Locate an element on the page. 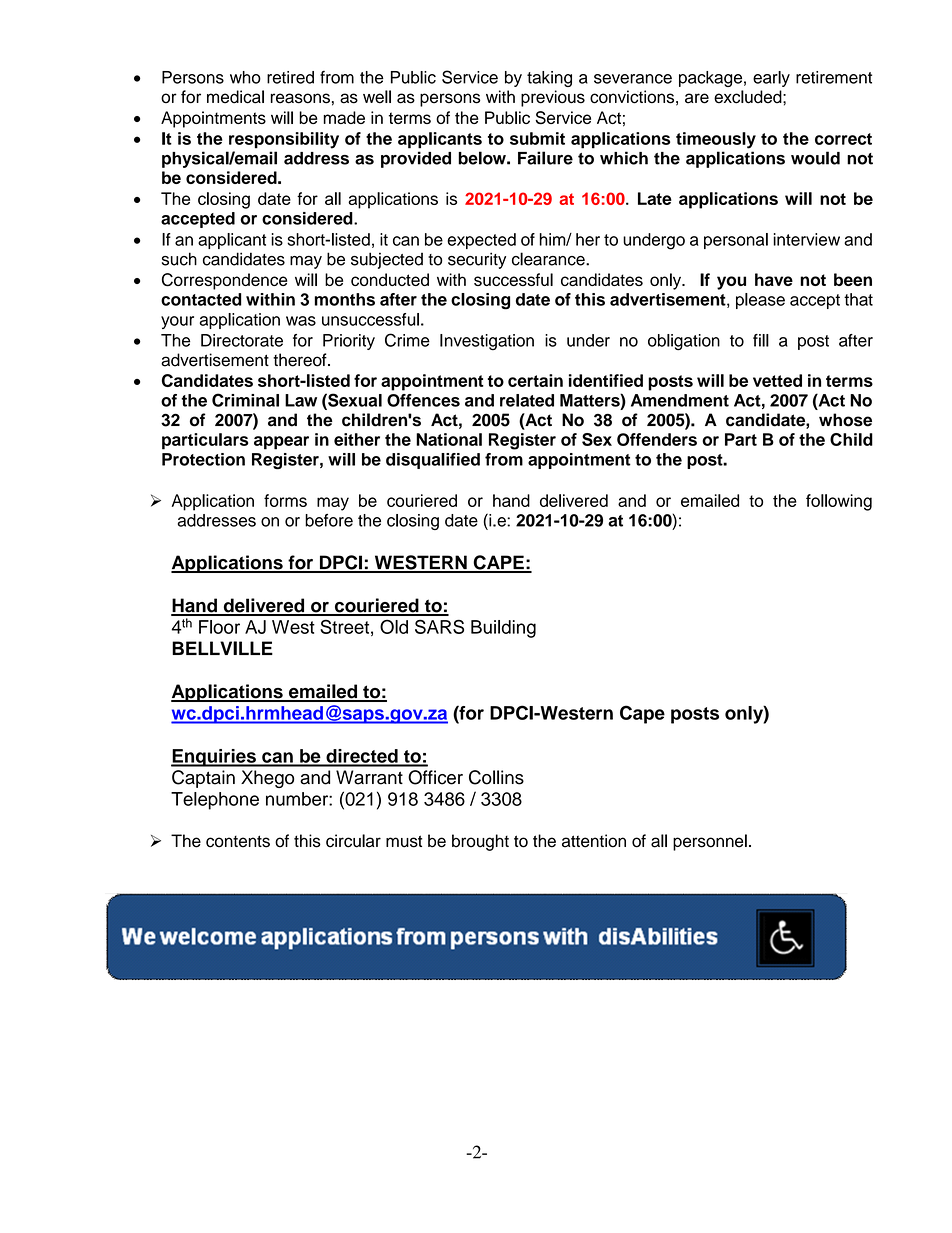 The height and width of the document is (1233, 952). fill is located at coordinates (761, 340).
